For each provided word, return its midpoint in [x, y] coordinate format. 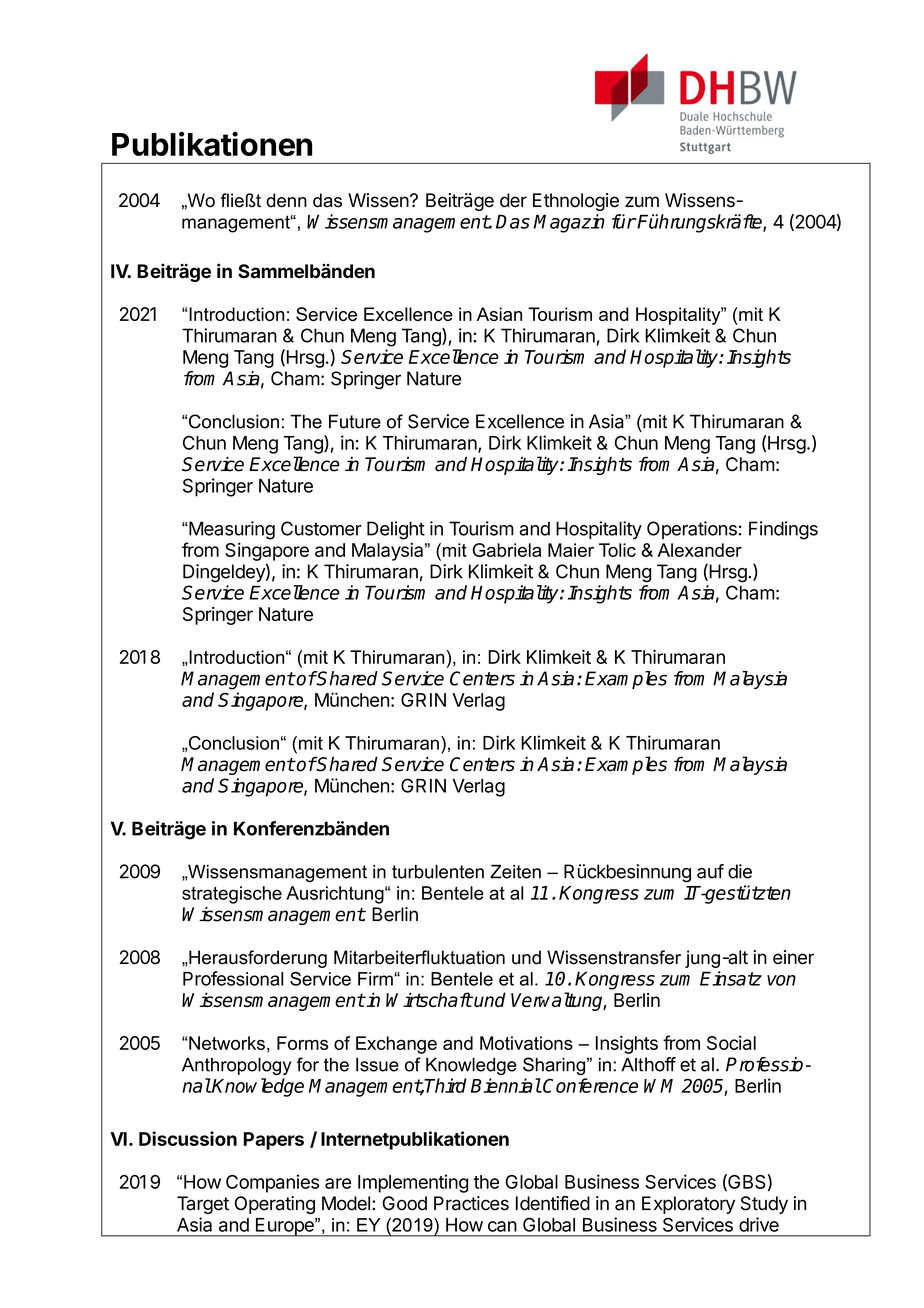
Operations [692, 530]
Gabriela [506, 550]
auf [710, 871]
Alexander [699, 550]
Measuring [232, 530]
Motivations [526, 1043]
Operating [275, 1205]
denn [286, 200]
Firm [376, 979]
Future [355, 421]
